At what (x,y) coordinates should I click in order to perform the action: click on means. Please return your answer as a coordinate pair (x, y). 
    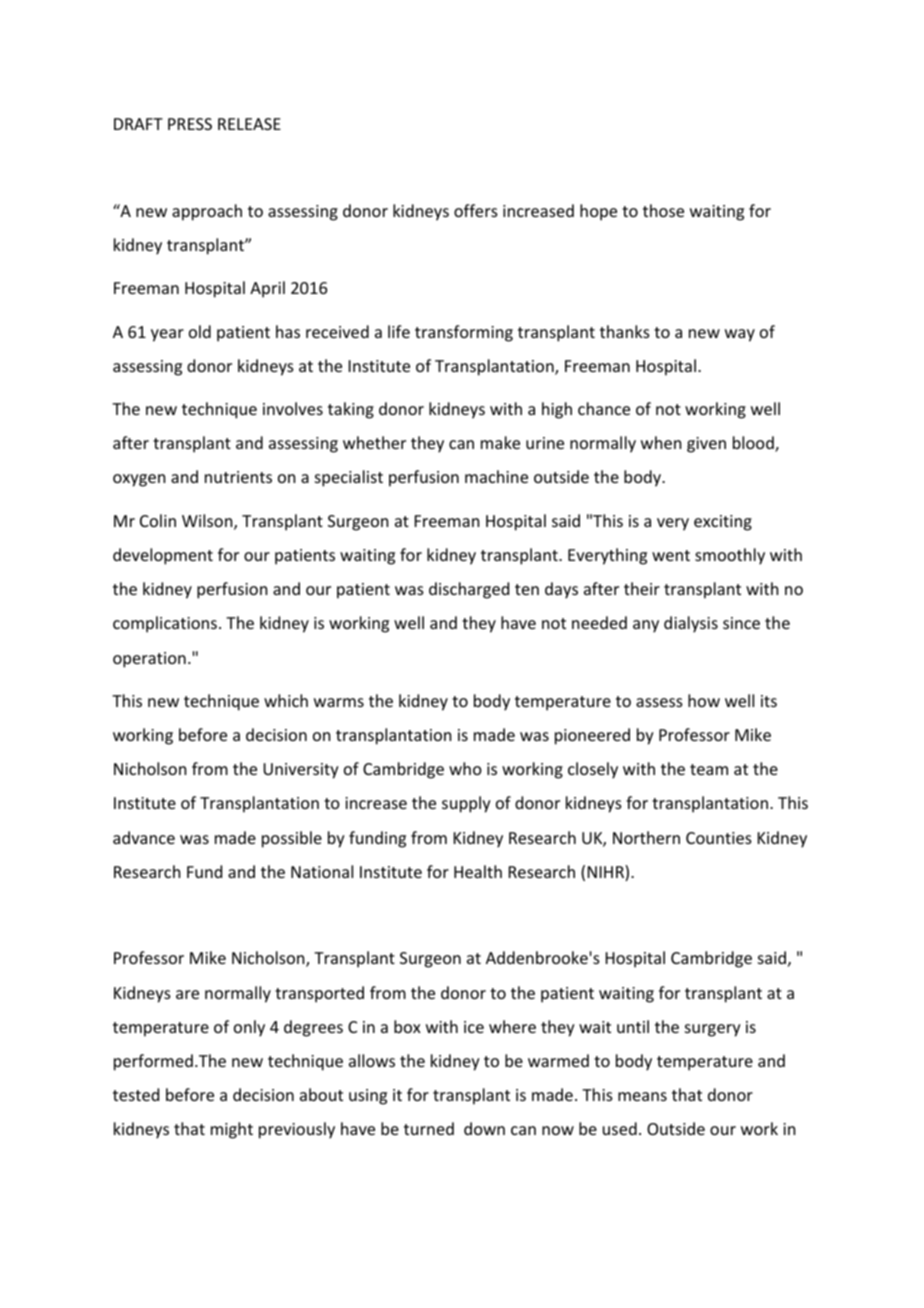
    Looking at the image, I should click on (642, 1096).
